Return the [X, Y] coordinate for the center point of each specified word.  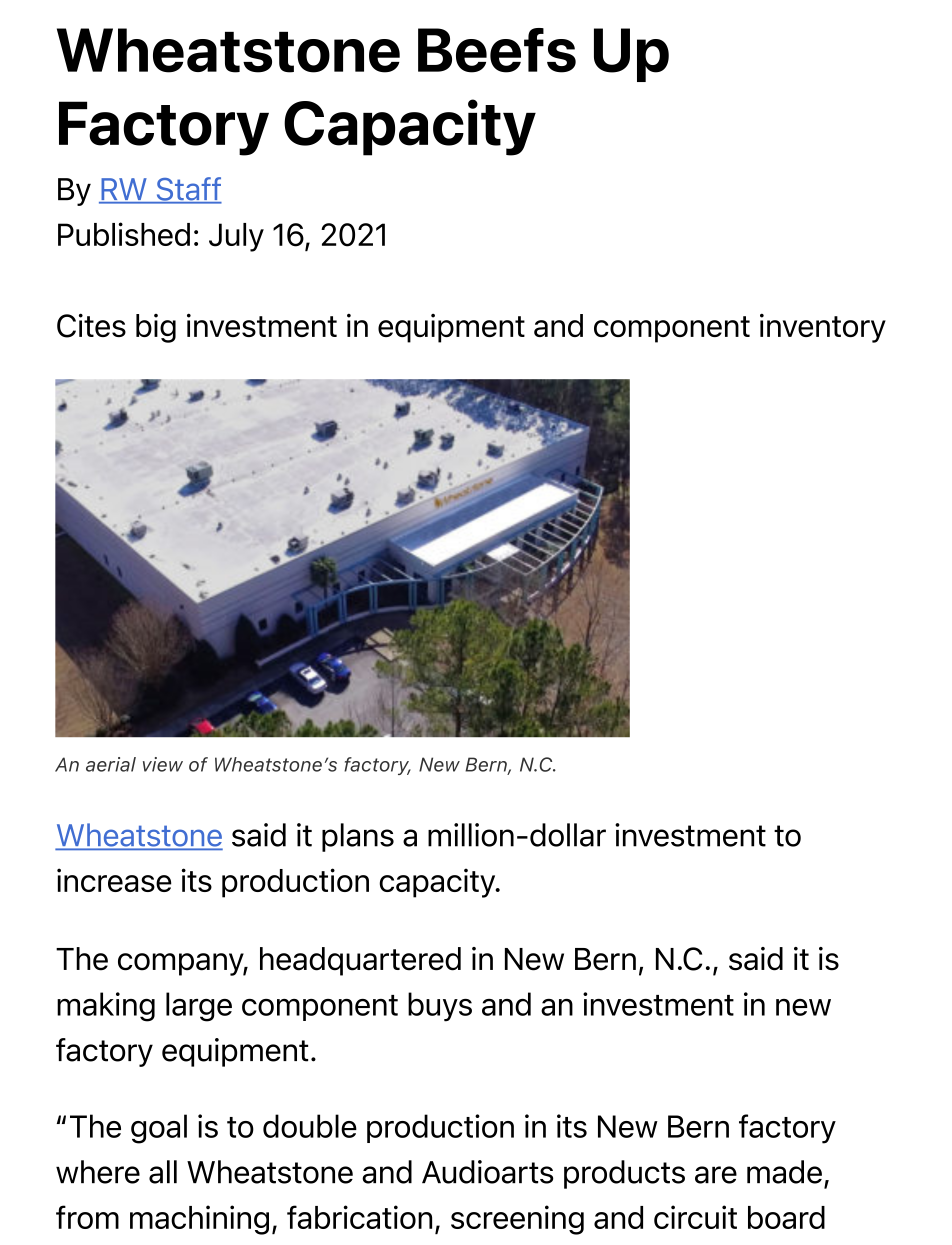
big [156, 328]
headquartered [360, 961]
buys [440, 1007]
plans [358, 837]
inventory [823, 328]
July [236, 237]
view [163, 764]
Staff [188, 190]
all [163, 1172]
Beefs [497, 50]
